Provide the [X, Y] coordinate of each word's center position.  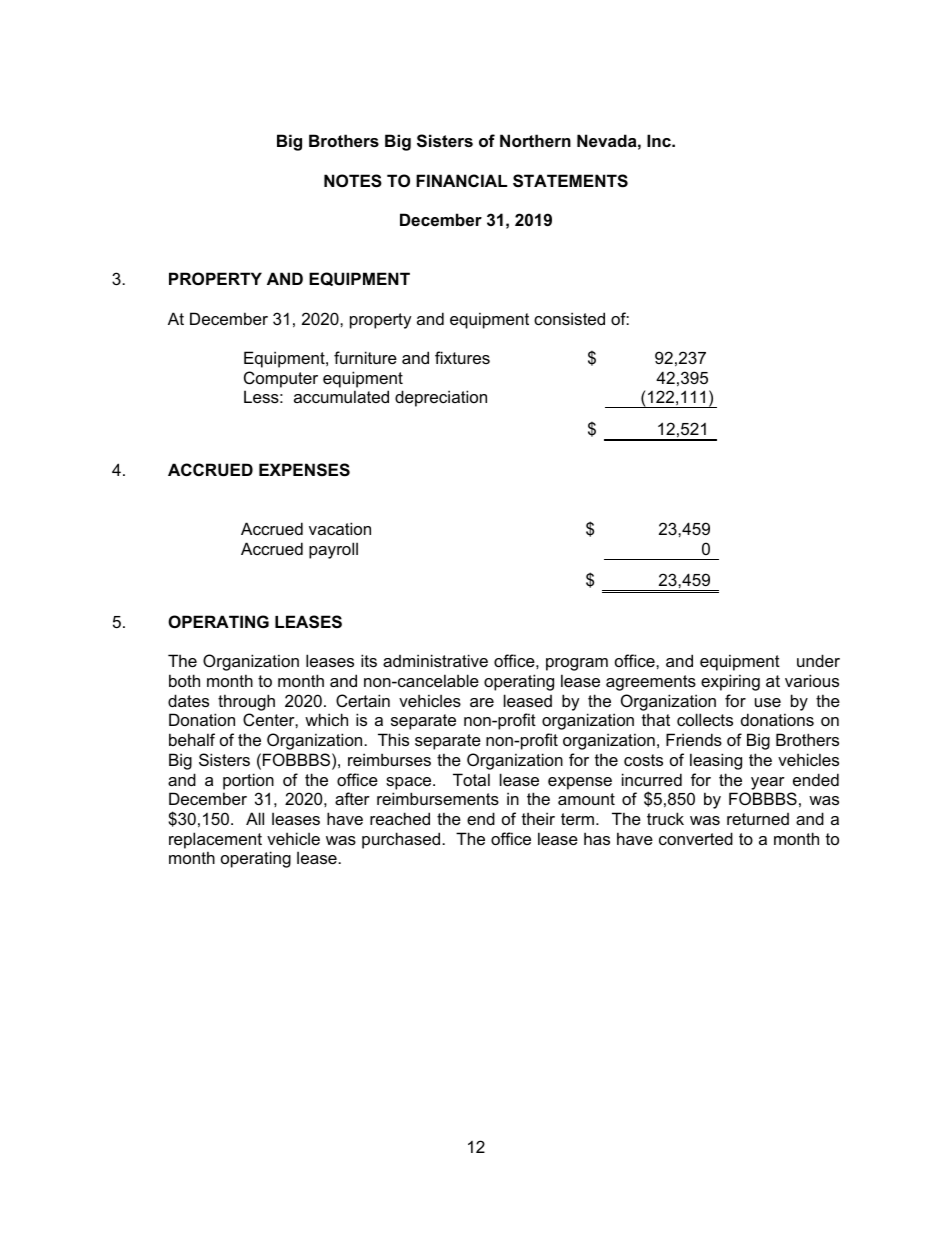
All [255, 818]
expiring [730, 682]
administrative [435, 660]
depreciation [441, 398]
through [246, 702]
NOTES [353, 181]
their [538, 818]
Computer [281, 379]
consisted [569, 318]
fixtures [462, 357]
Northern [535, 140]
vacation [340, 528]
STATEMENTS [570, 181]
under [818, 660]
